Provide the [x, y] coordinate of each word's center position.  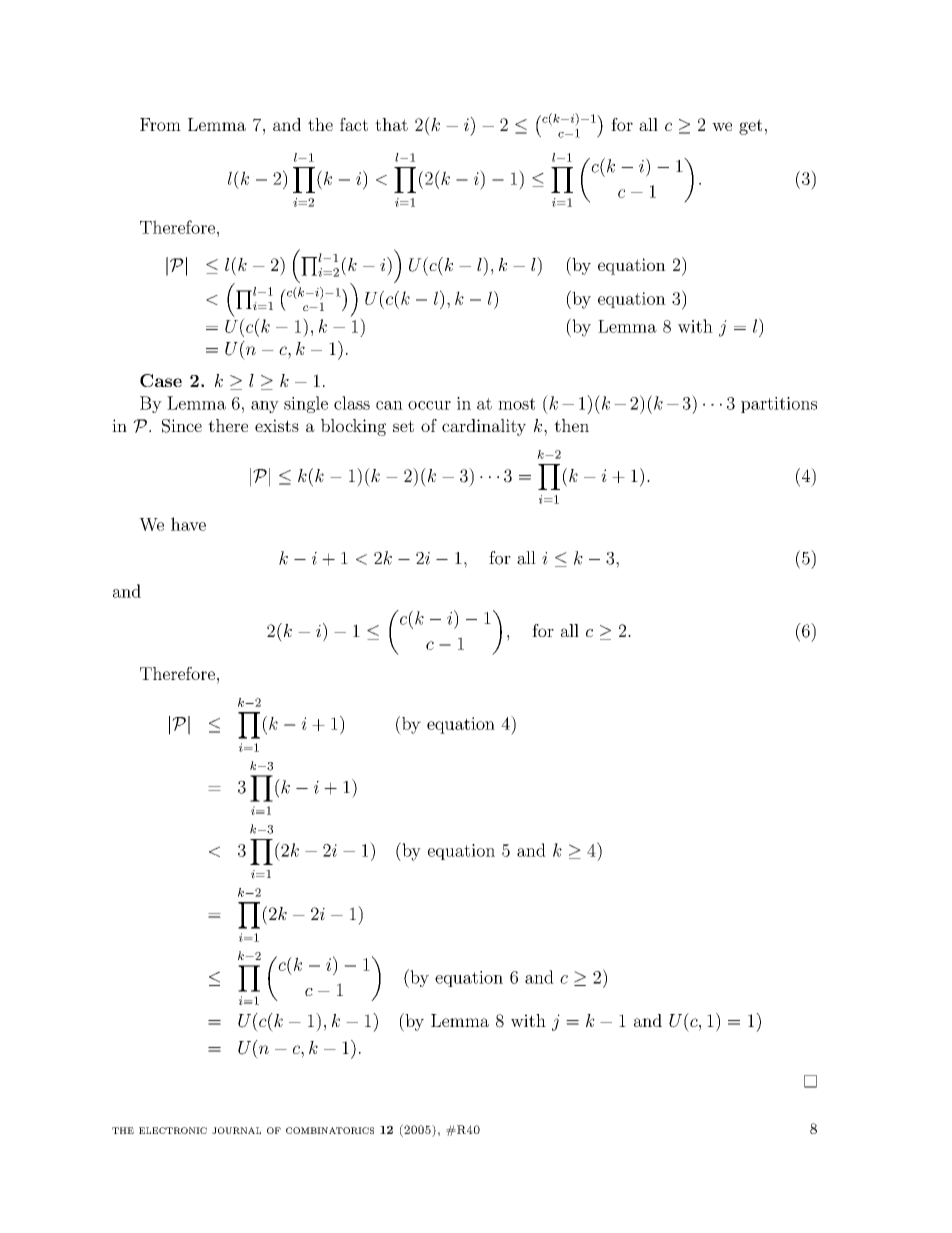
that [391, 124]
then [571, 425]
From [160, 124]
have [188, 524]
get [750, 127]
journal [236, 1130]
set [403, 426]
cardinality [484, 427]
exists [277, 425]
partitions [779, 405]
